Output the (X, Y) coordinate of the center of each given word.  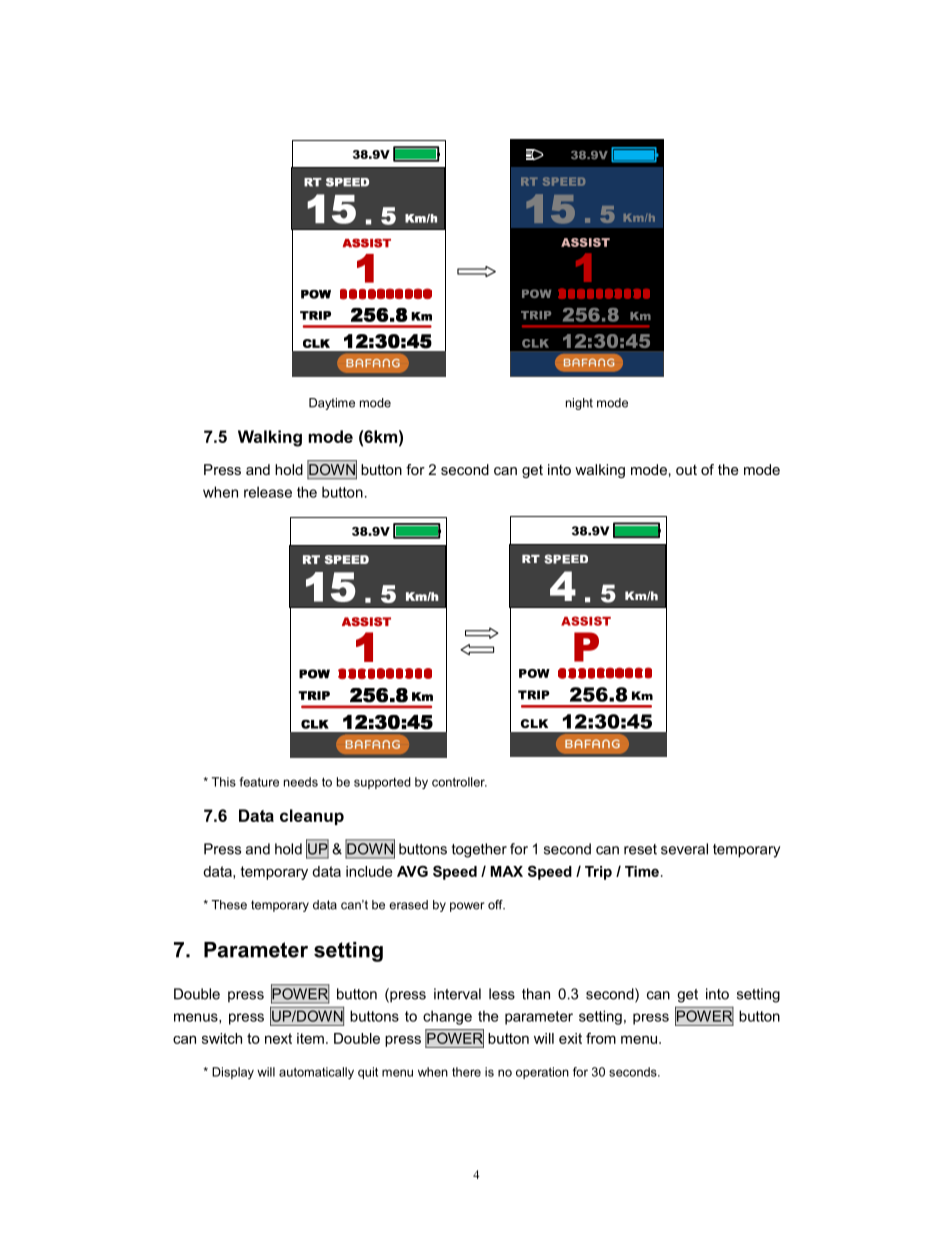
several (684, 849)
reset (640, 849)
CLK (534, 723)
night (579, 404)
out (686, 470)
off (496, 905)
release (268, 492)
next (278, 1038)
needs (301, 782)
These (229, 905)
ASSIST (586, 621)
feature (259, 782)
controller (459, 782)
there (466, 1072)
